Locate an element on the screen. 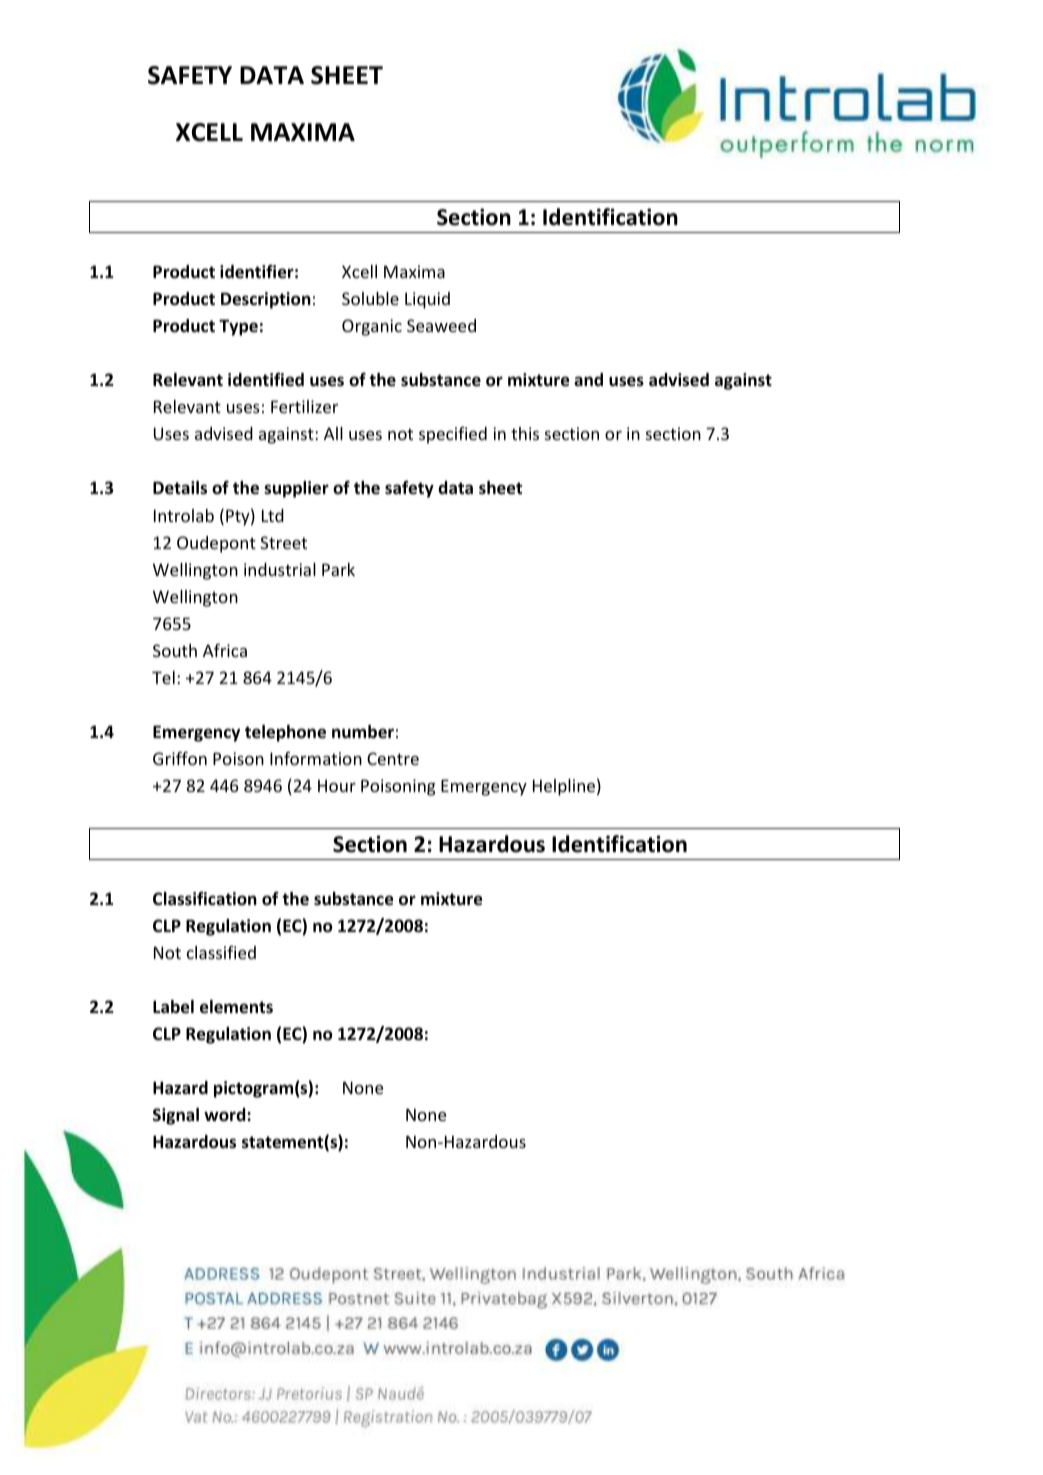 The image size is (1043, 1475). Type is located at coordinates (238, 327).
